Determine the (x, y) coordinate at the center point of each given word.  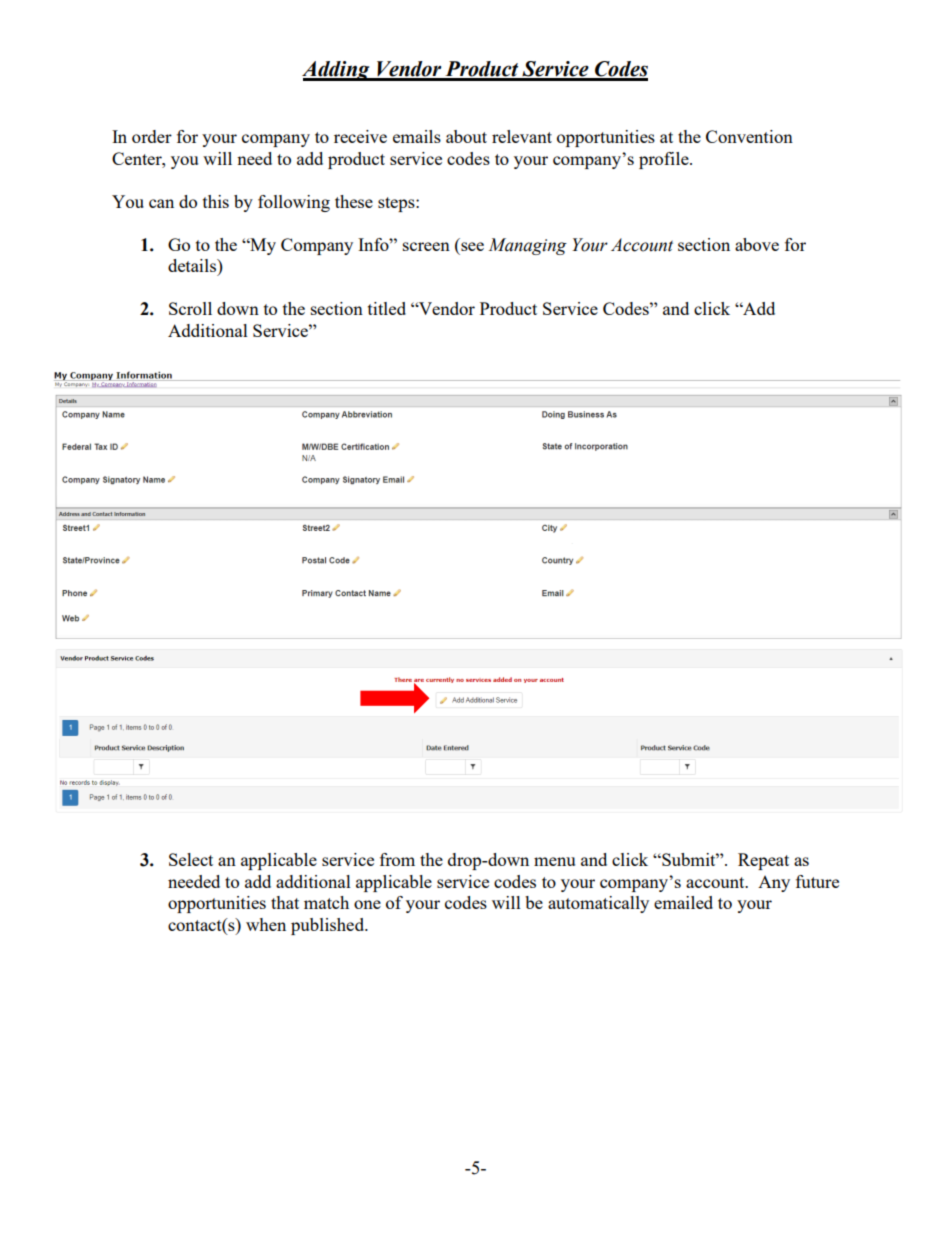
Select (191, 859)
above (757, 244)
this (216, 201)
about (466, 136)
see (472, 246)
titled (387, 308)
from (397, 859)
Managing (527, 246)
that (285, 902)
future (817, 881)
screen (426, 246)
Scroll (190, 308)
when (266, 924)
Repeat (763, 861)
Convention (749, 136)
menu (554, 861)
